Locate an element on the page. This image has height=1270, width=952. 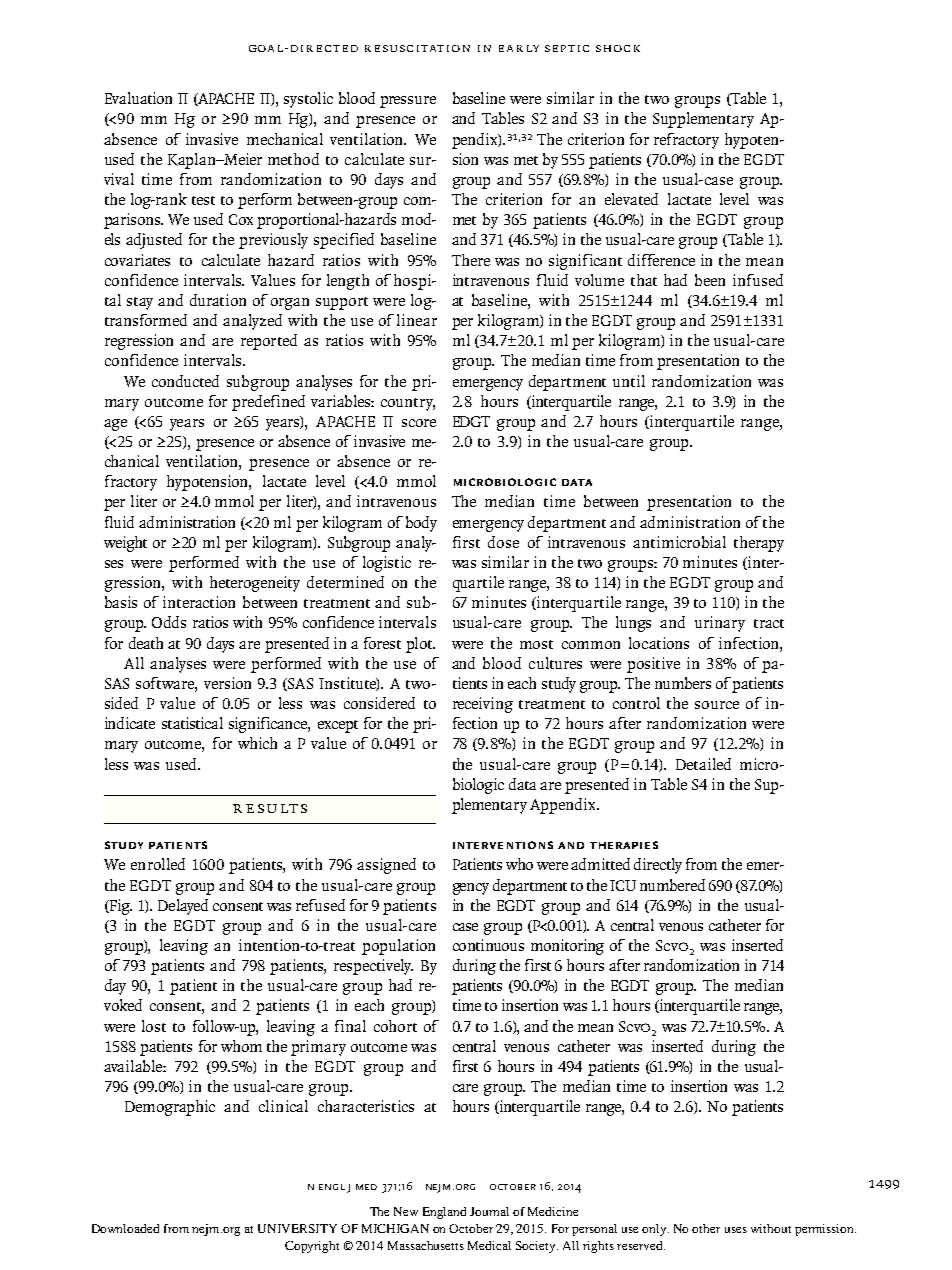
Downloaded is located at coordinates (125, 1228).
